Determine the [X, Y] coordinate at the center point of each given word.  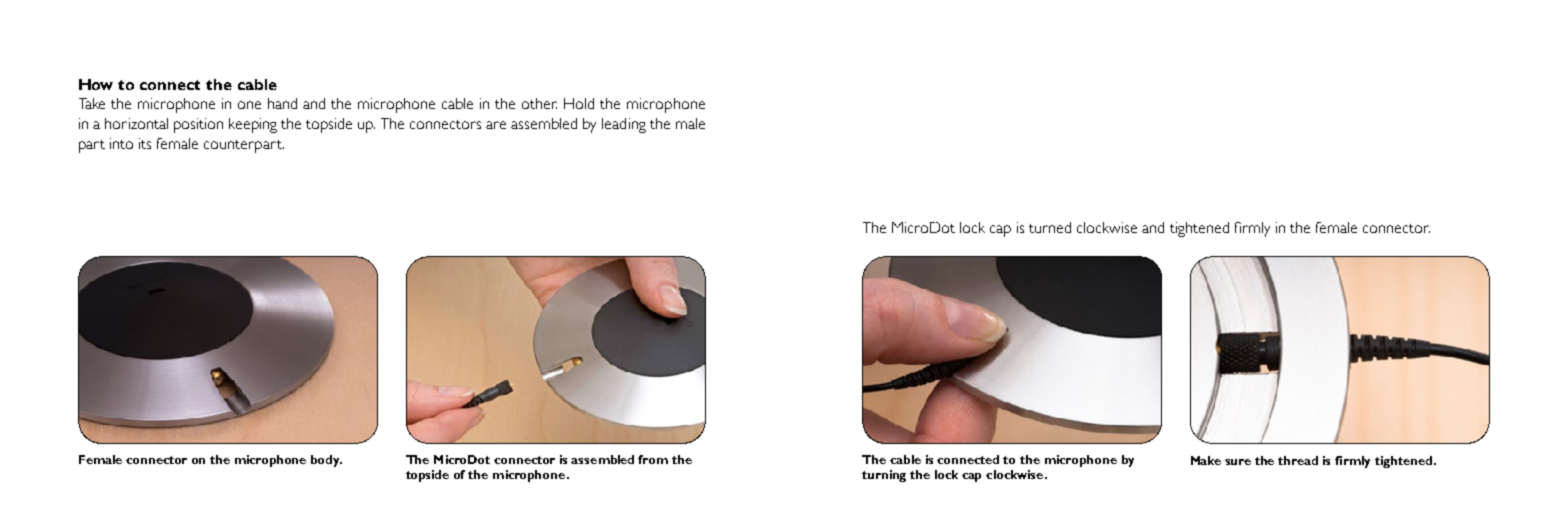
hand [282, 103]
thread [1298, 460]
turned [1050, 227]
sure [1238, 462]
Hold [579, 103]
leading [624, 125]
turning [884, 476]
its [145, 143]
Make [1206, 460]
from [653, 459]
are [496, 125]
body [326, 461]
